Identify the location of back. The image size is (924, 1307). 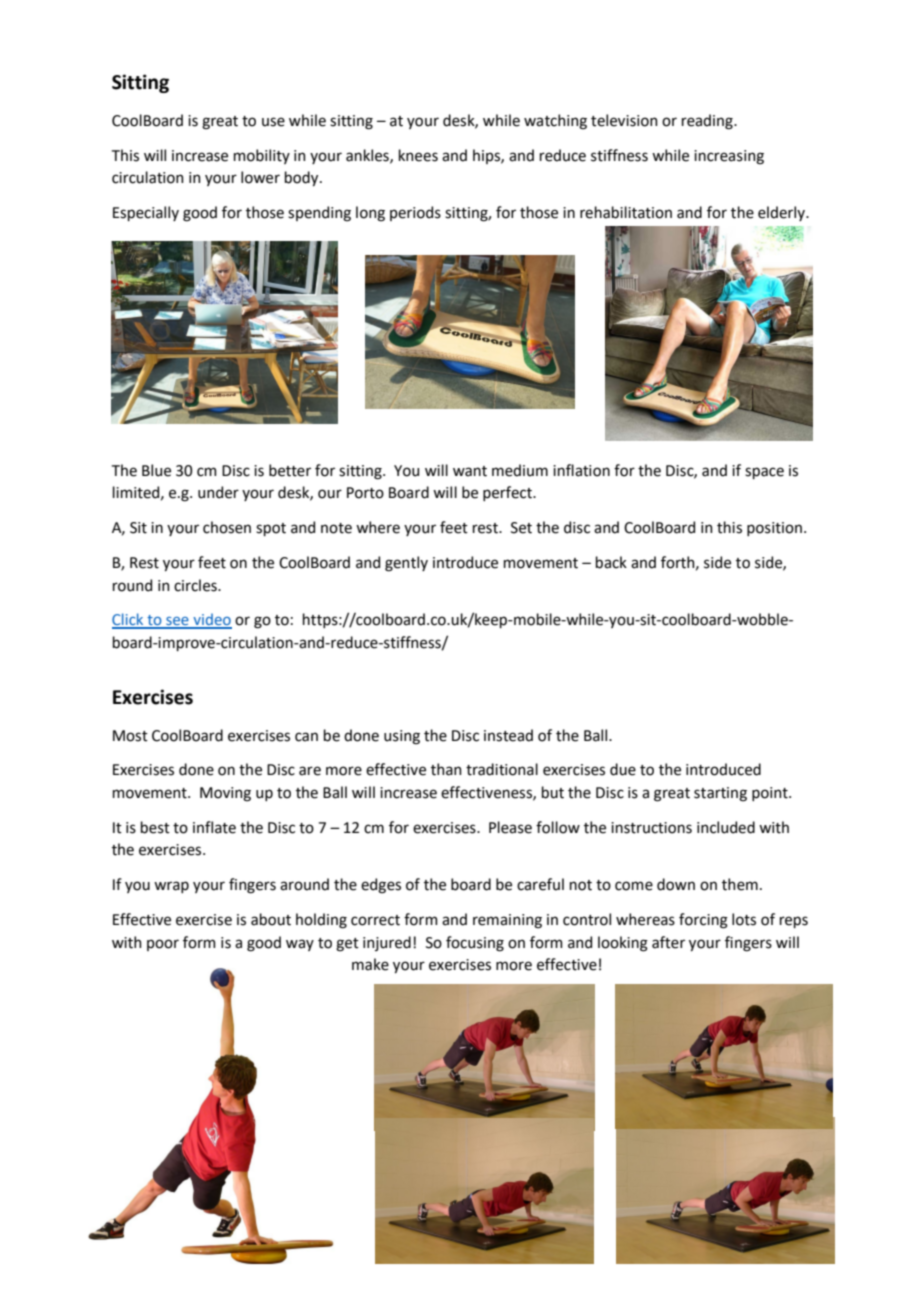
(611, 562).
